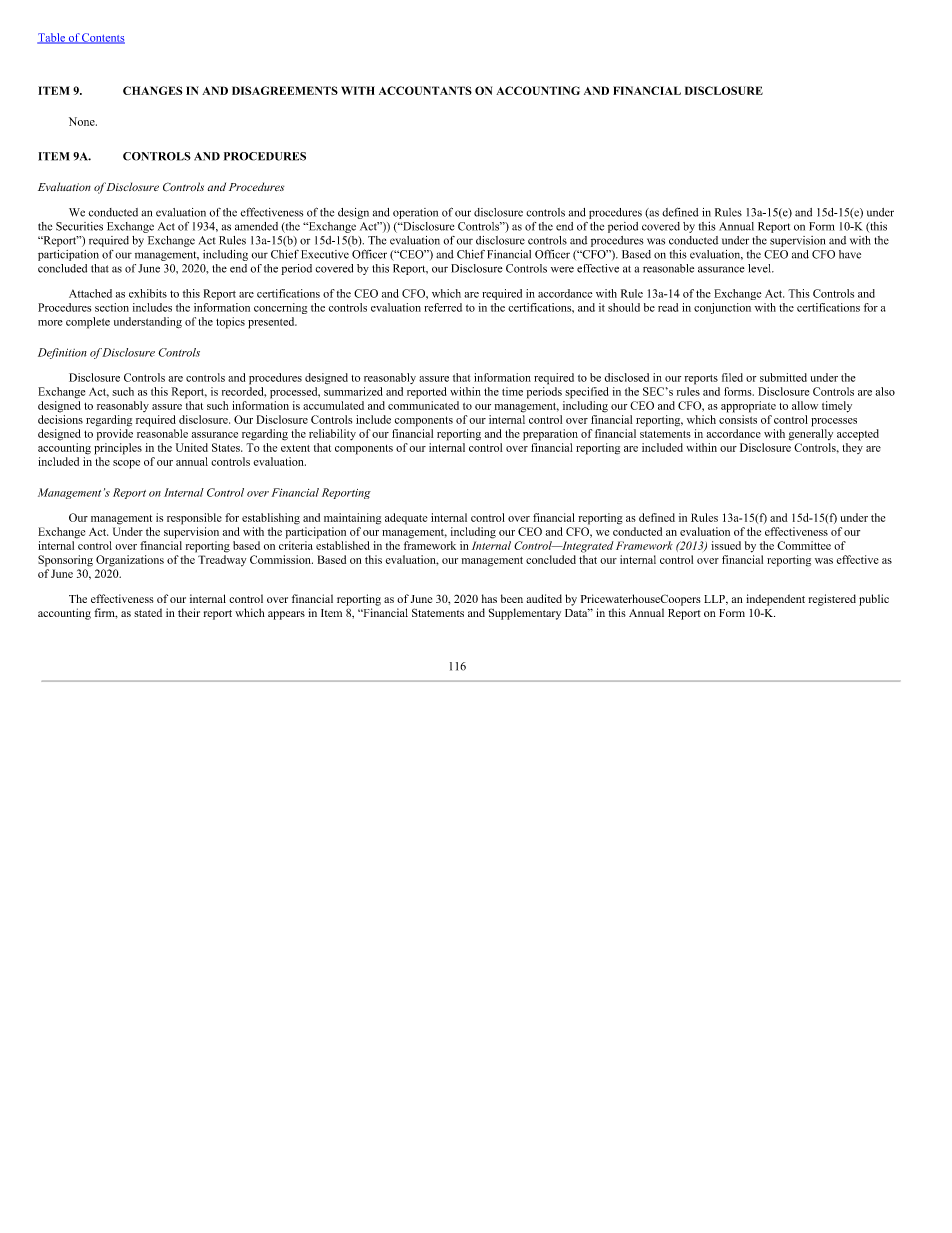 The image size is (952, 1233). What do you see at coordinates (79, 226) in the screenshot?
I see `Securities` at bounding box center [79, 226].
